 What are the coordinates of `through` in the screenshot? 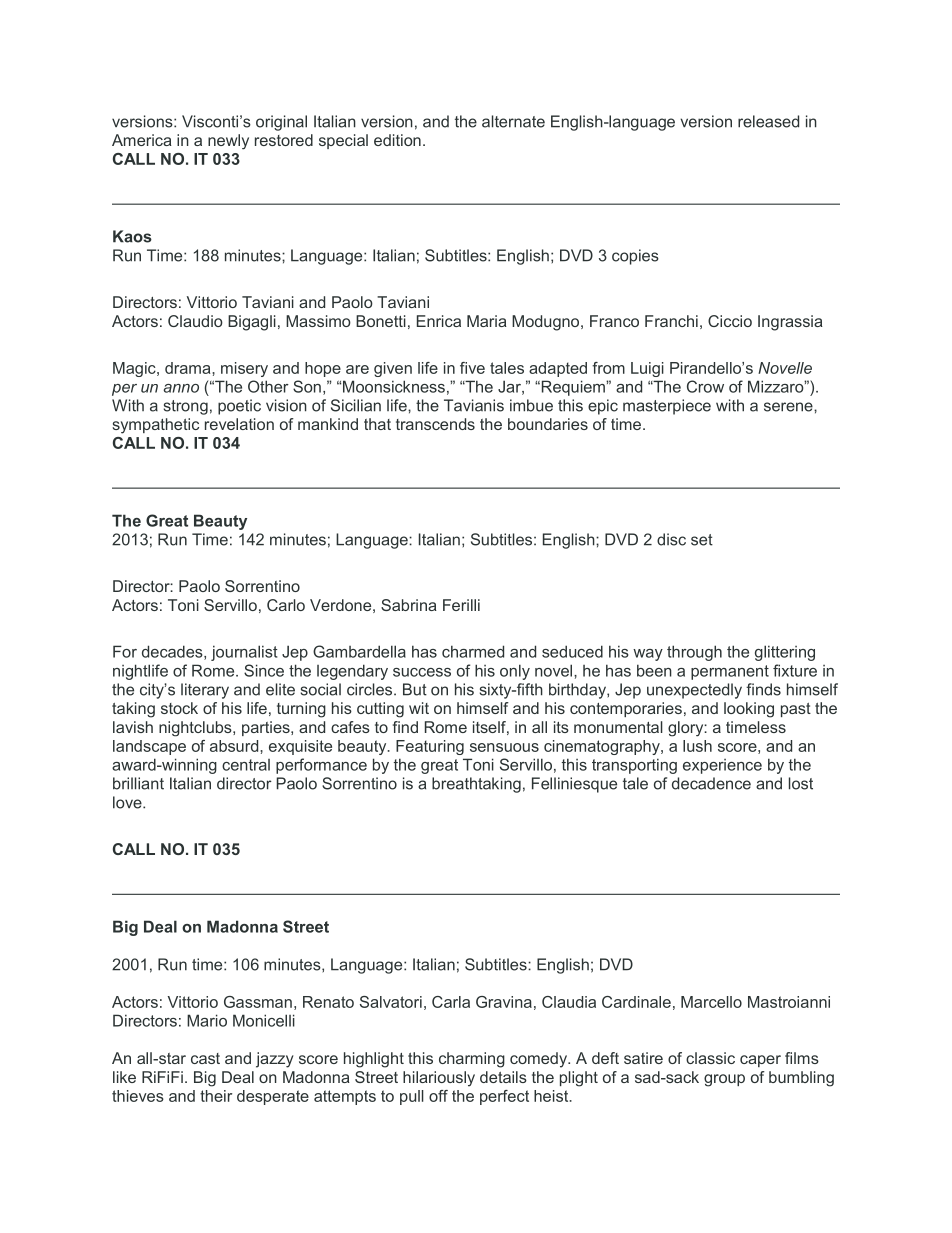 It's located at (694, 653).
